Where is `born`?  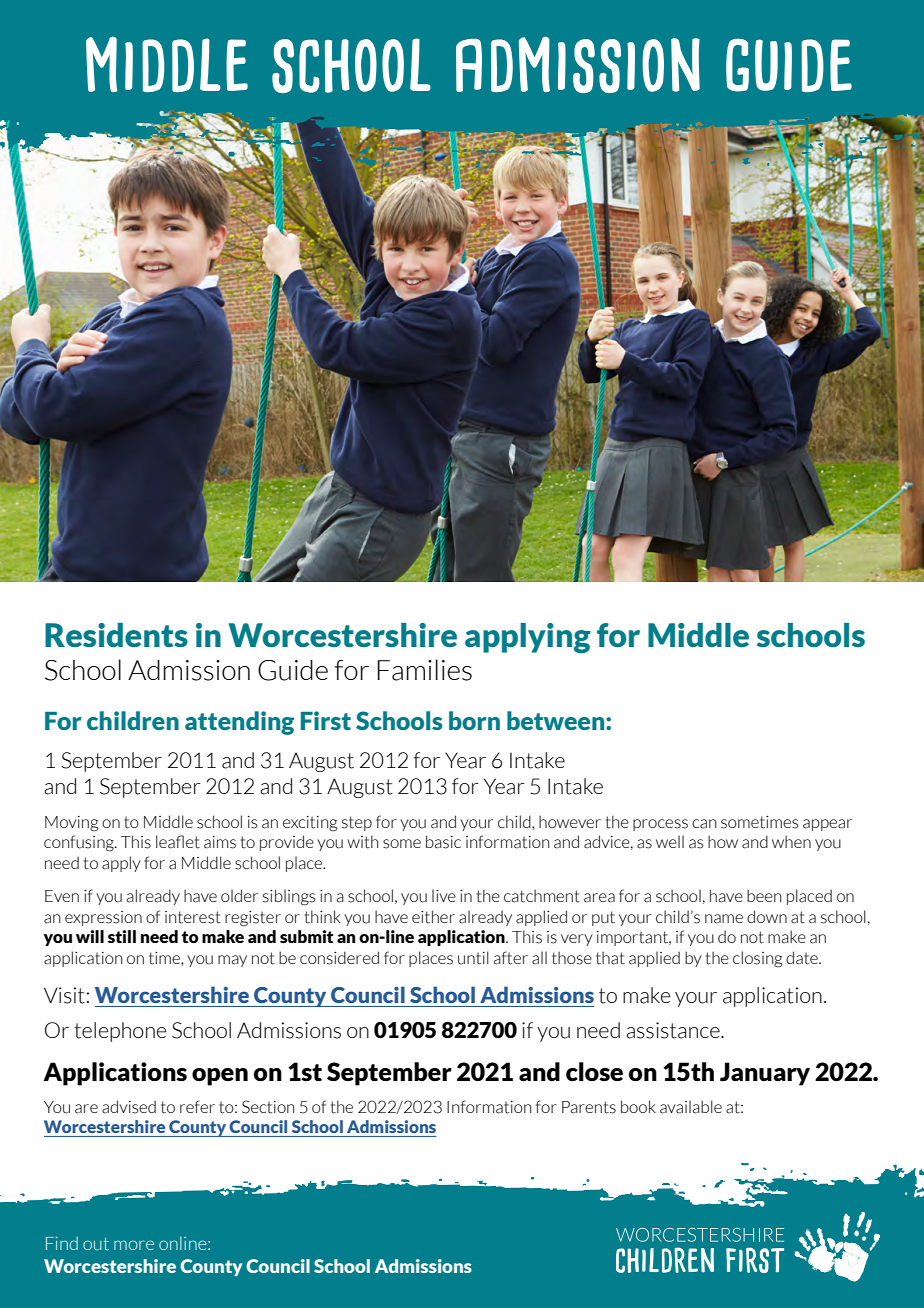 born is located at coordinates (474, 720).
